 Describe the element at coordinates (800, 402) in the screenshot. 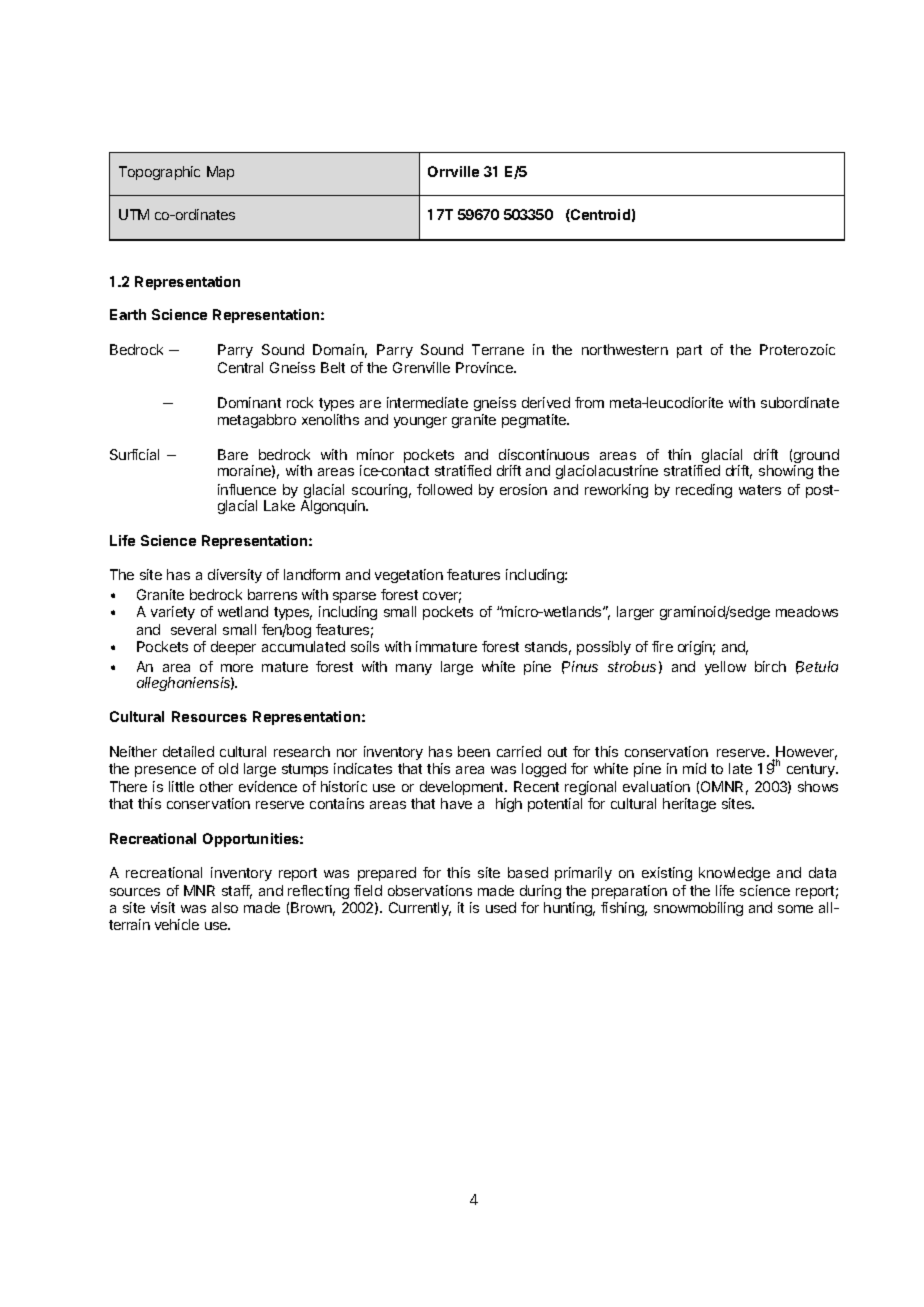

I see `subordinate` at that location.
